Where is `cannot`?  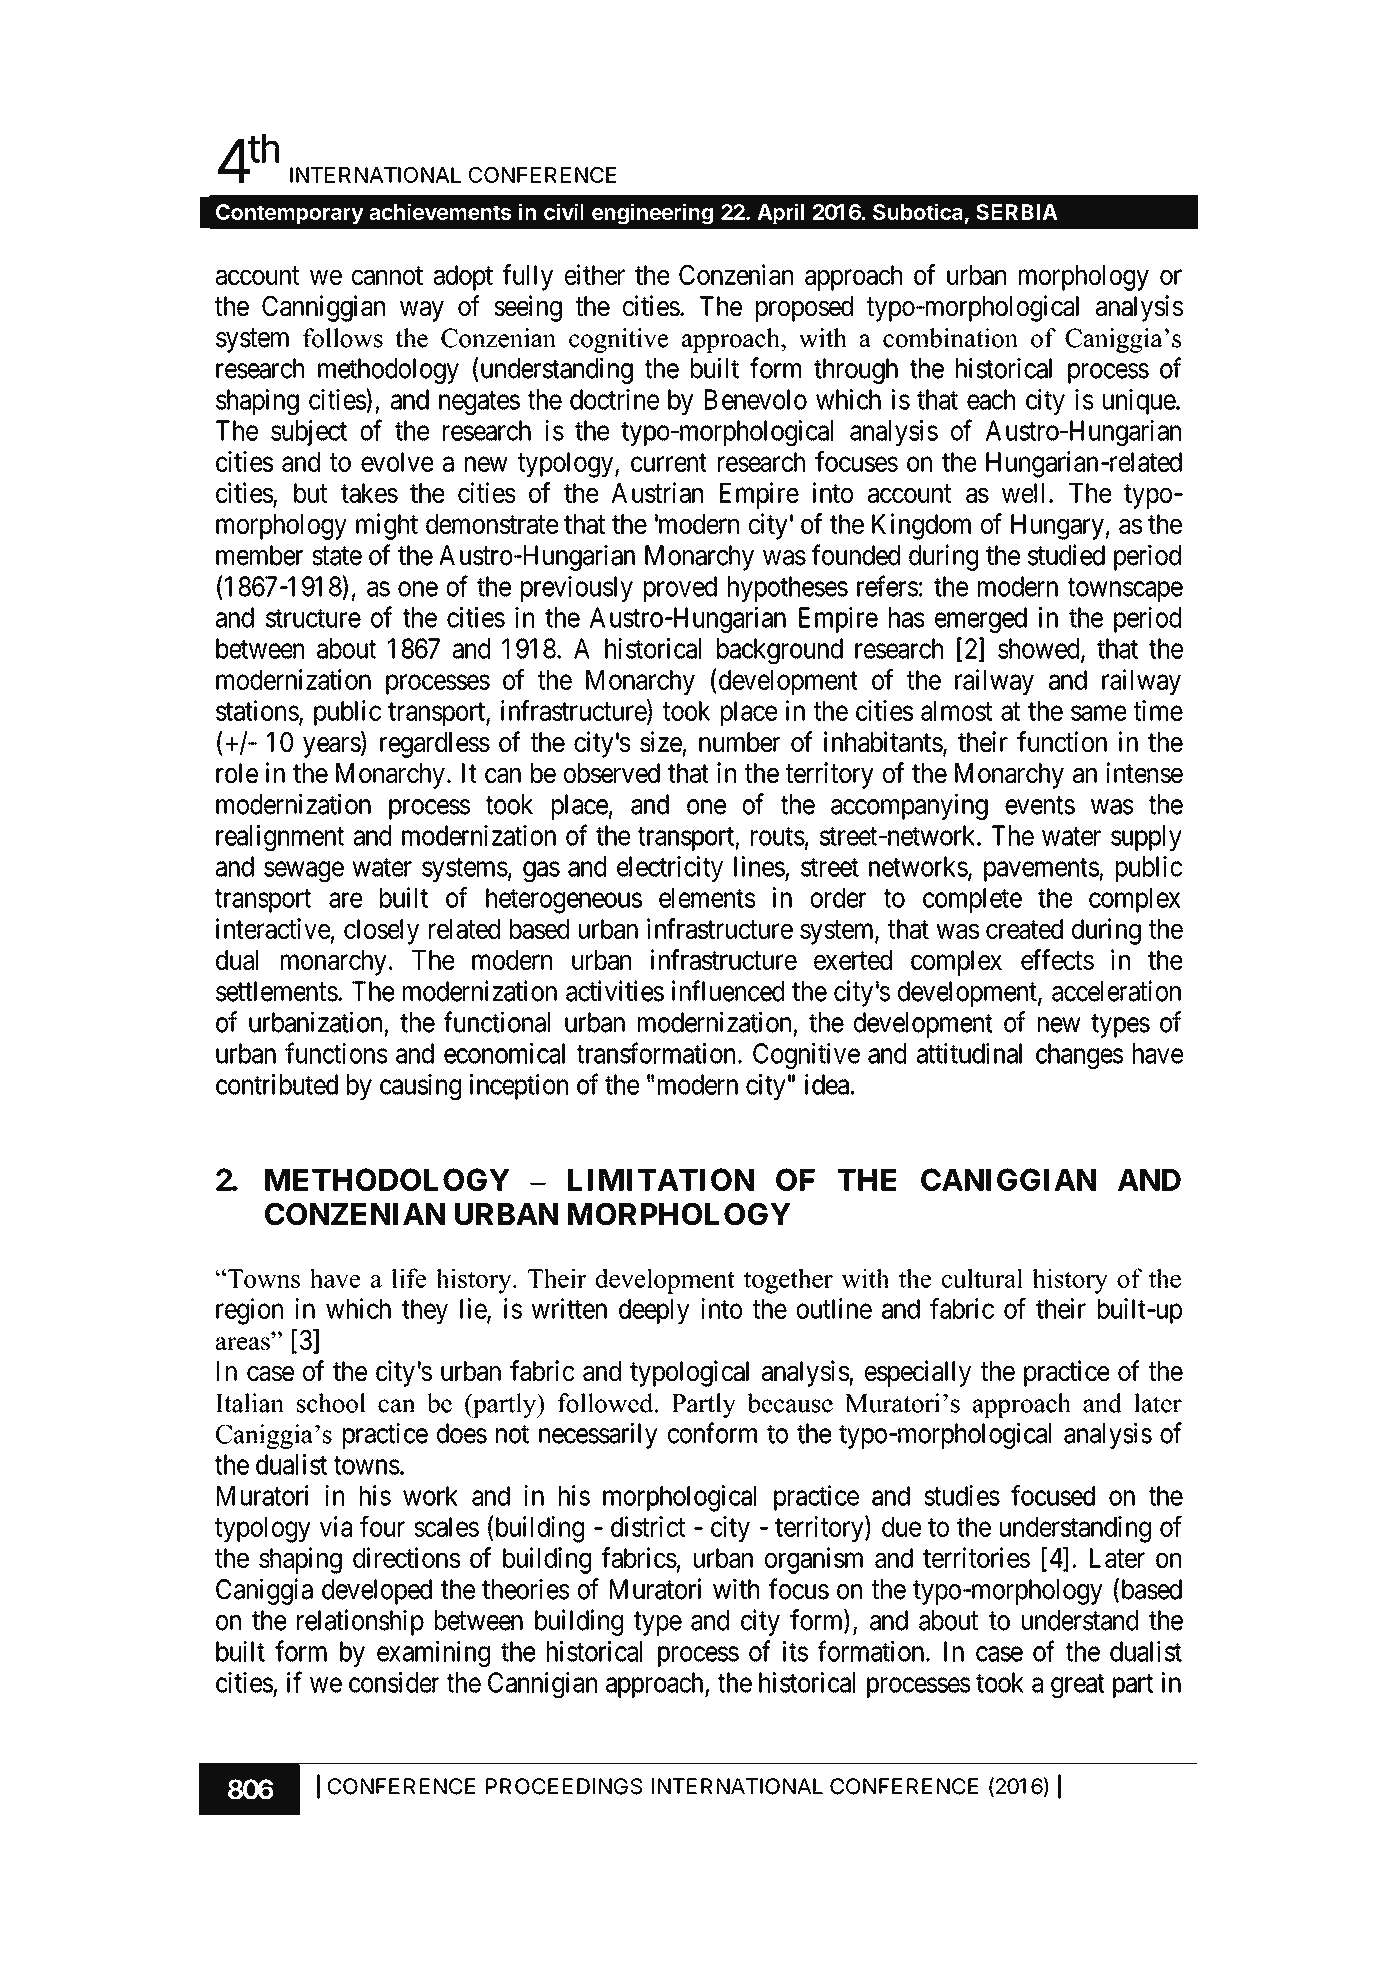 cannot is located at coordinates (387, 276).
